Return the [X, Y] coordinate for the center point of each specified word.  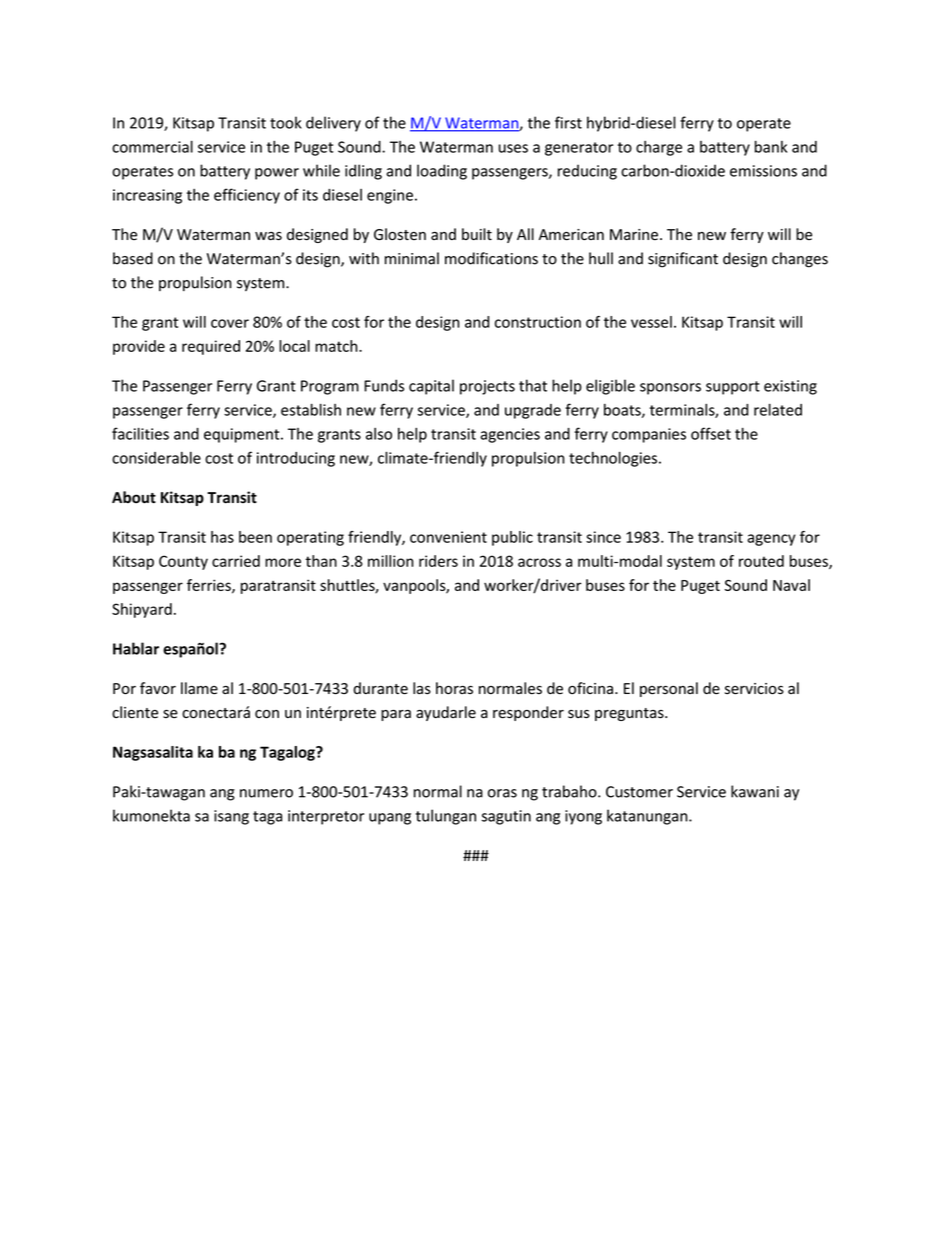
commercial [152, 146]
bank [771, 146]
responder [528, 713]
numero [266, 793]
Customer [639, 792]
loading [442, 172]
